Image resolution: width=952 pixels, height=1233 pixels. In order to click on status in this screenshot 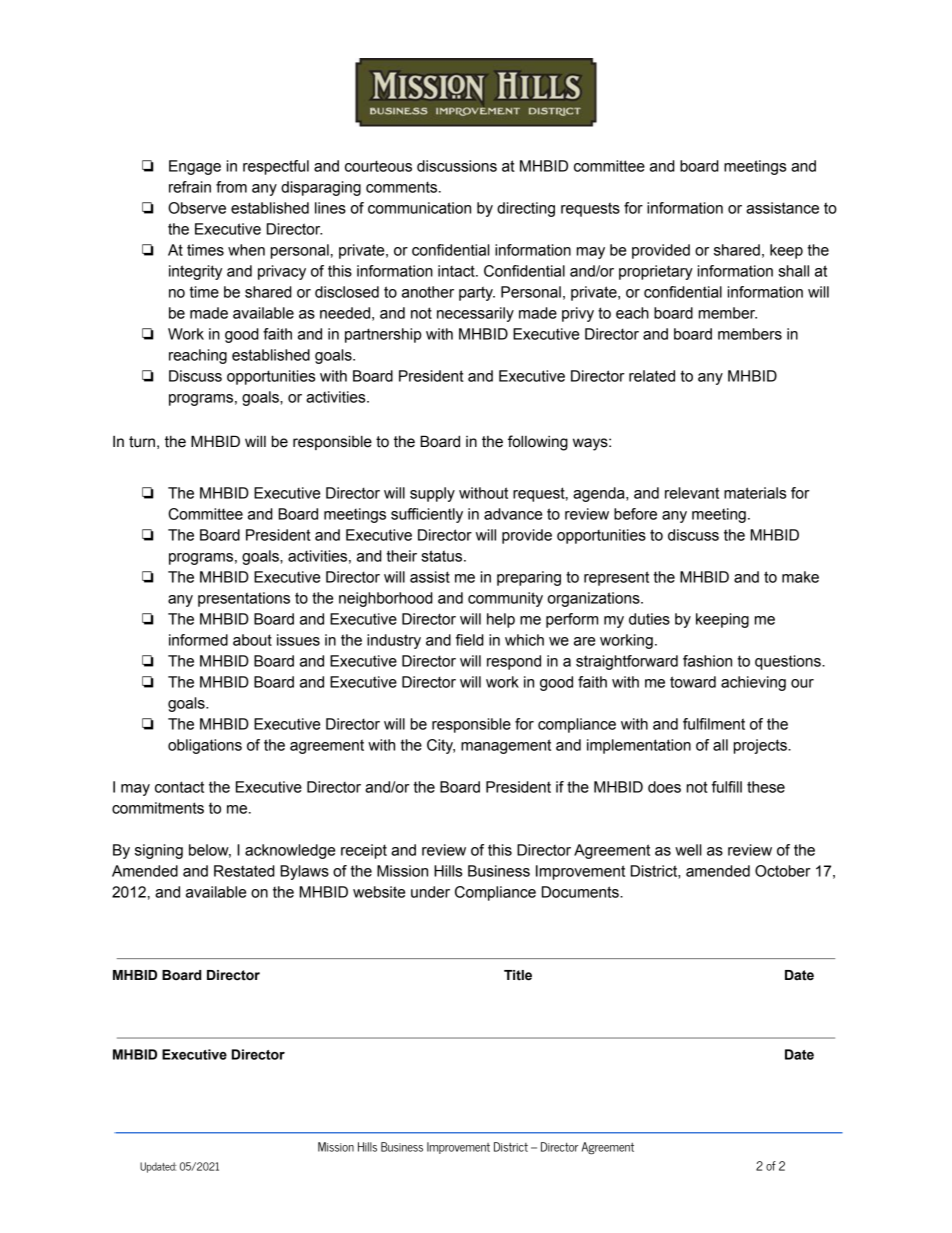, I will do `click(443, 556)`.
